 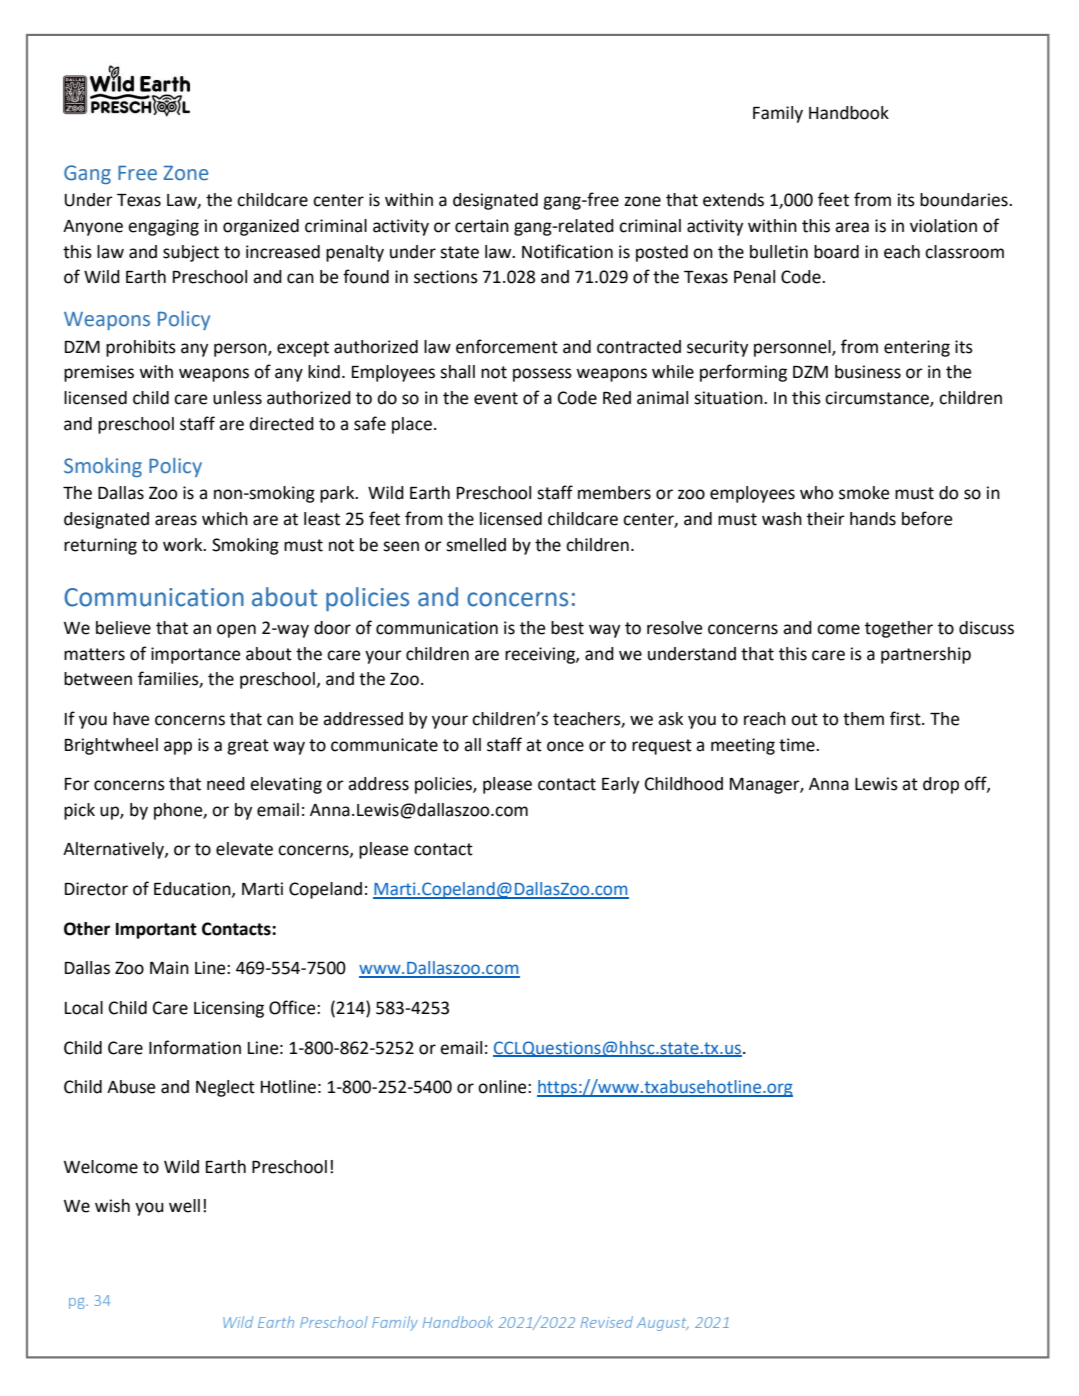 I want to click on Revised, so click(x=607, y=1322).
